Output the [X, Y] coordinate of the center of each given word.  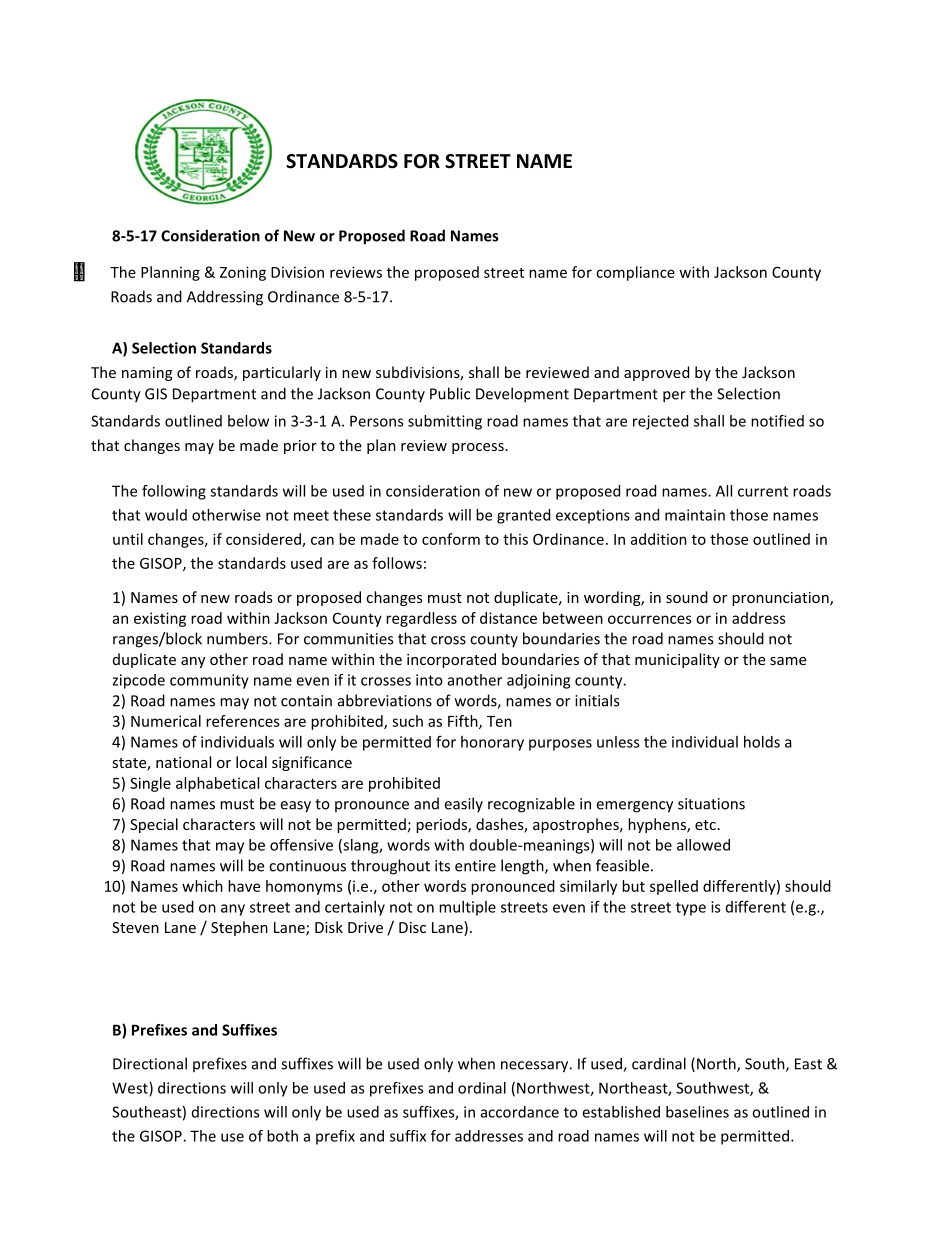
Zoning [243, 273]
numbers [238, 638]
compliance [635, 273]
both [282, 1136]
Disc [412, 927]
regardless [421, 619]
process [478, 448]
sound [687, 597]
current [763, 491]
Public [450, 393]
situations [711, 804]
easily [463, 805]
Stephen [239, 928]
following [174, 492]
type [691, 909]
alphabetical [217, 784]
